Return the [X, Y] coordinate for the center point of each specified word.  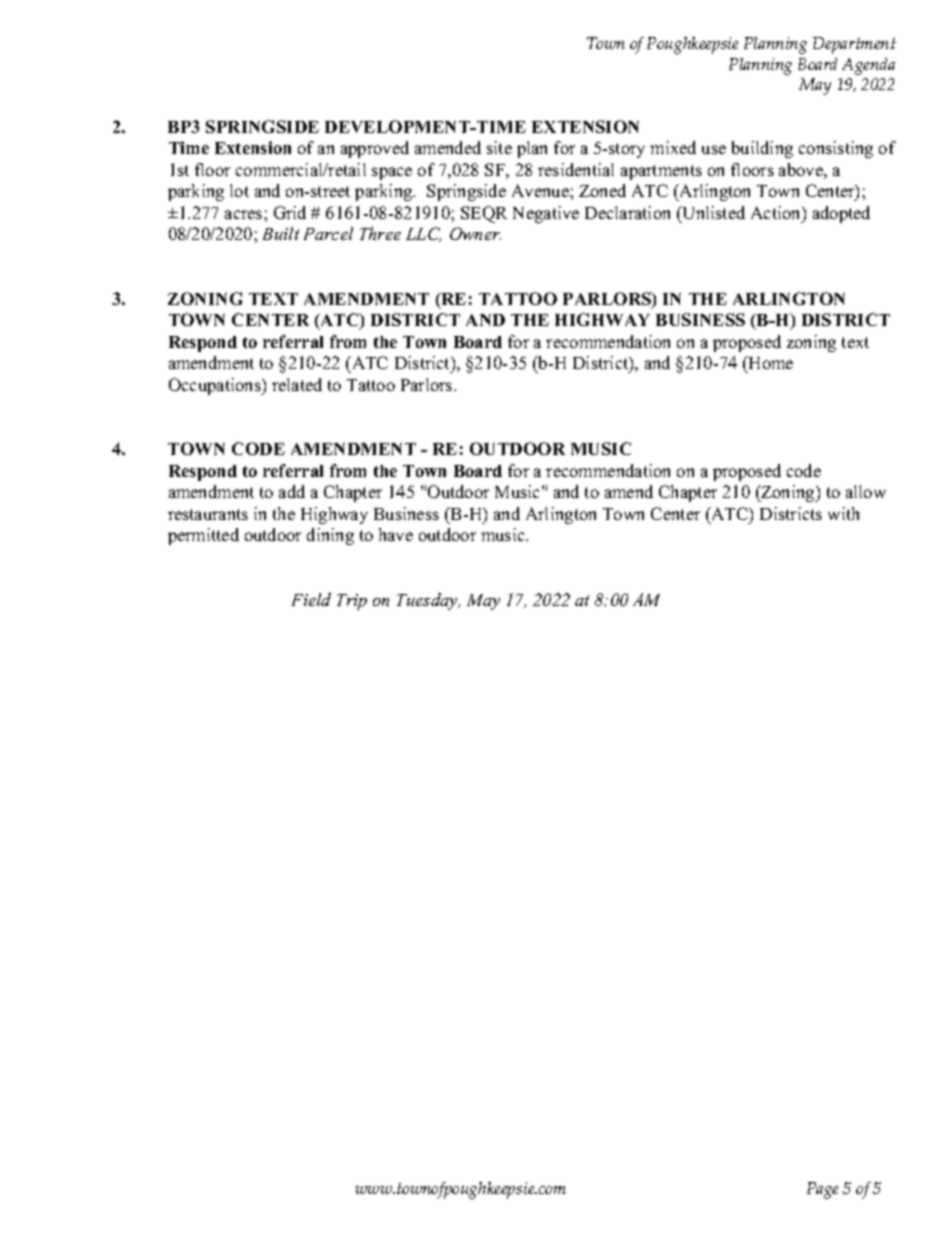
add [292, 491]
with [843, 513]
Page [822, 1190]
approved [375, 149]
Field [311, 599]
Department [854, 45]
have [396, 534]
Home [770, 362]
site [499, 147]
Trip [352, 602]
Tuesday [428, 601]
